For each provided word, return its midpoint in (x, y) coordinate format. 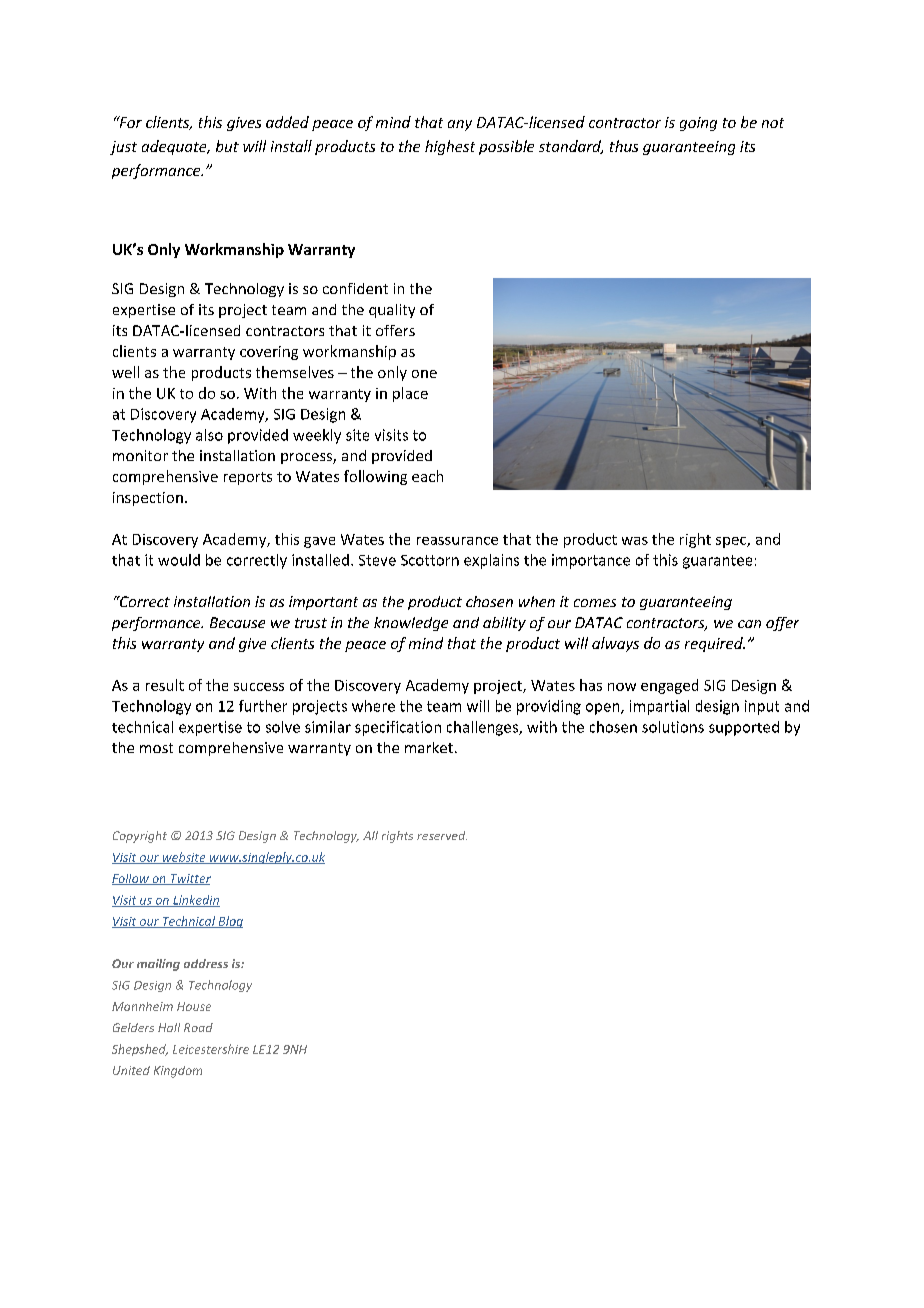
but (227, 146)
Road (198, 1027)
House (194, 1006)
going (698, 124)
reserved (442, 835)
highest (450, 147)
